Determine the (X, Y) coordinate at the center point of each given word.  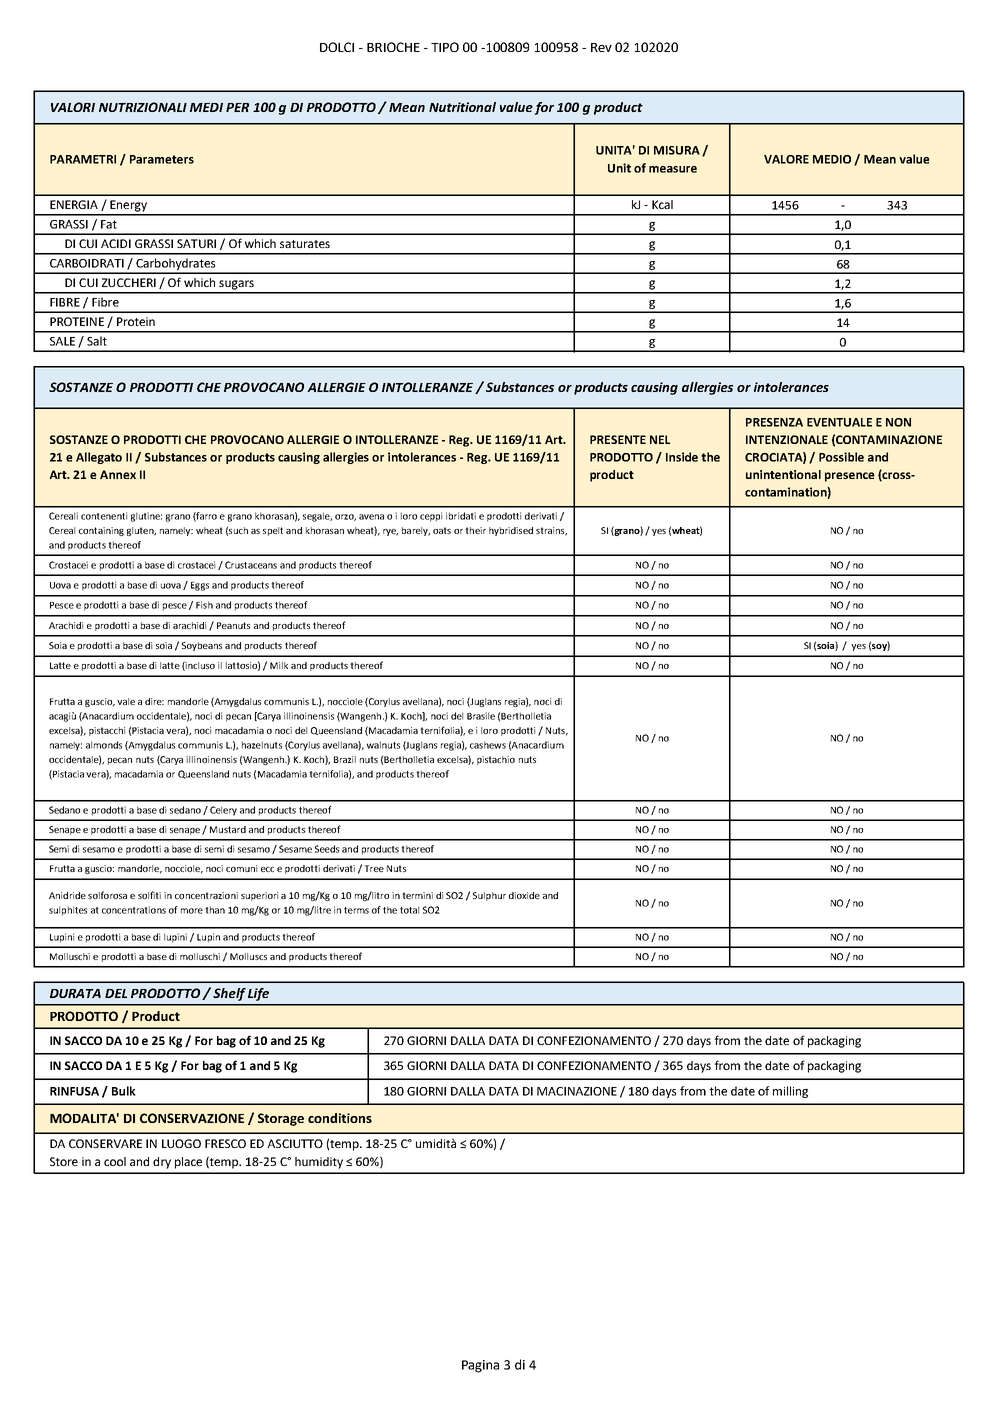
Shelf (229, 994)
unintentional (783, 474)
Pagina (480, 1366)
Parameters (162, 159)
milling (790, 1092)
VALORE (786, 159)
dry (162, 1163)
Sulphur (489, 896)
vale (126, 701)
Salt (97, 341)
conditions (340, 1118)
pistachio (496, 760)
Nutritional (462, 107)
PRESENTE (618, 439)
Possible (841, 457)
